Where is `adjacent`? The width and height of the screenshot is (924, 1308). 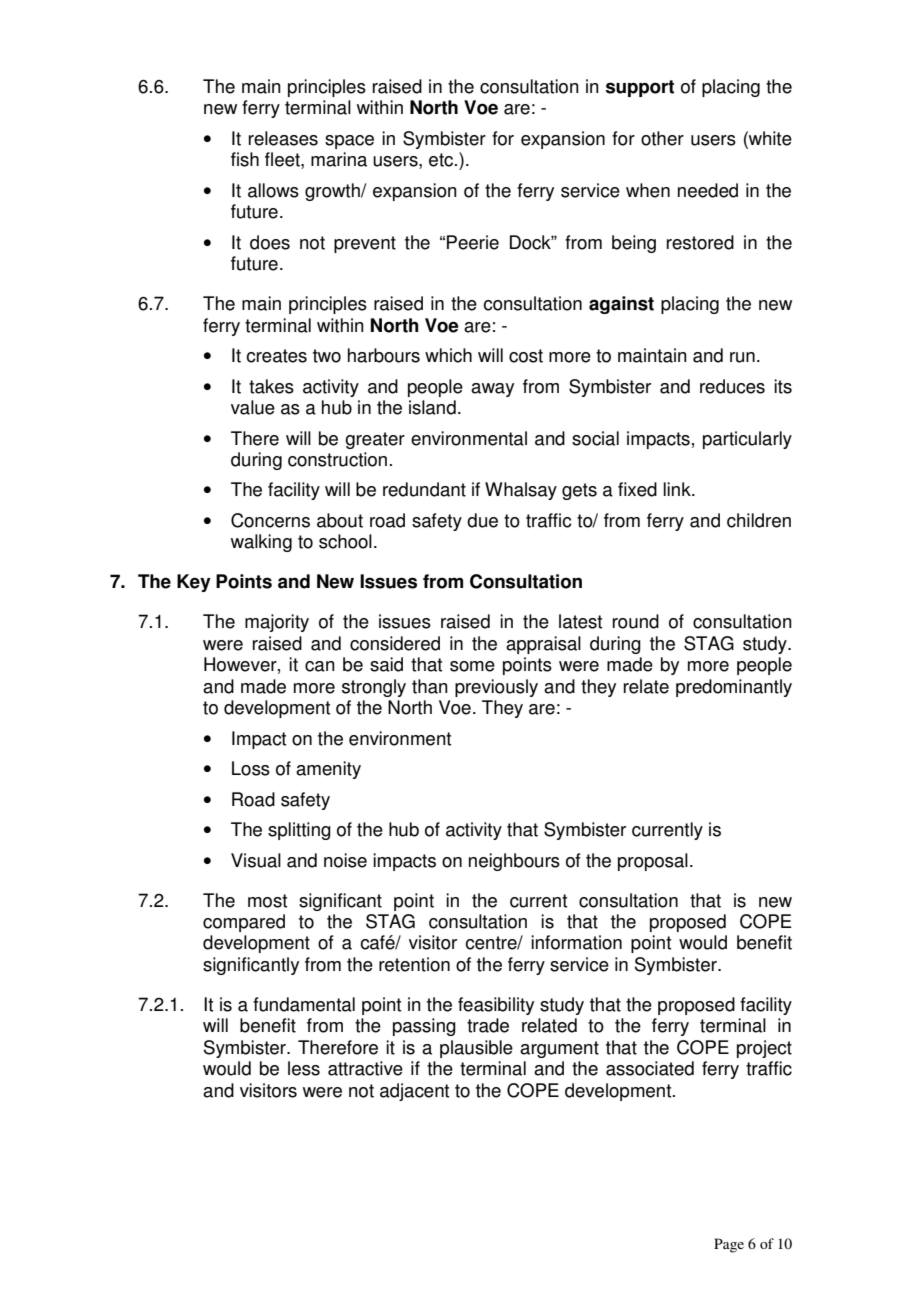
adjacent is located at coordinates (414, 1092).
